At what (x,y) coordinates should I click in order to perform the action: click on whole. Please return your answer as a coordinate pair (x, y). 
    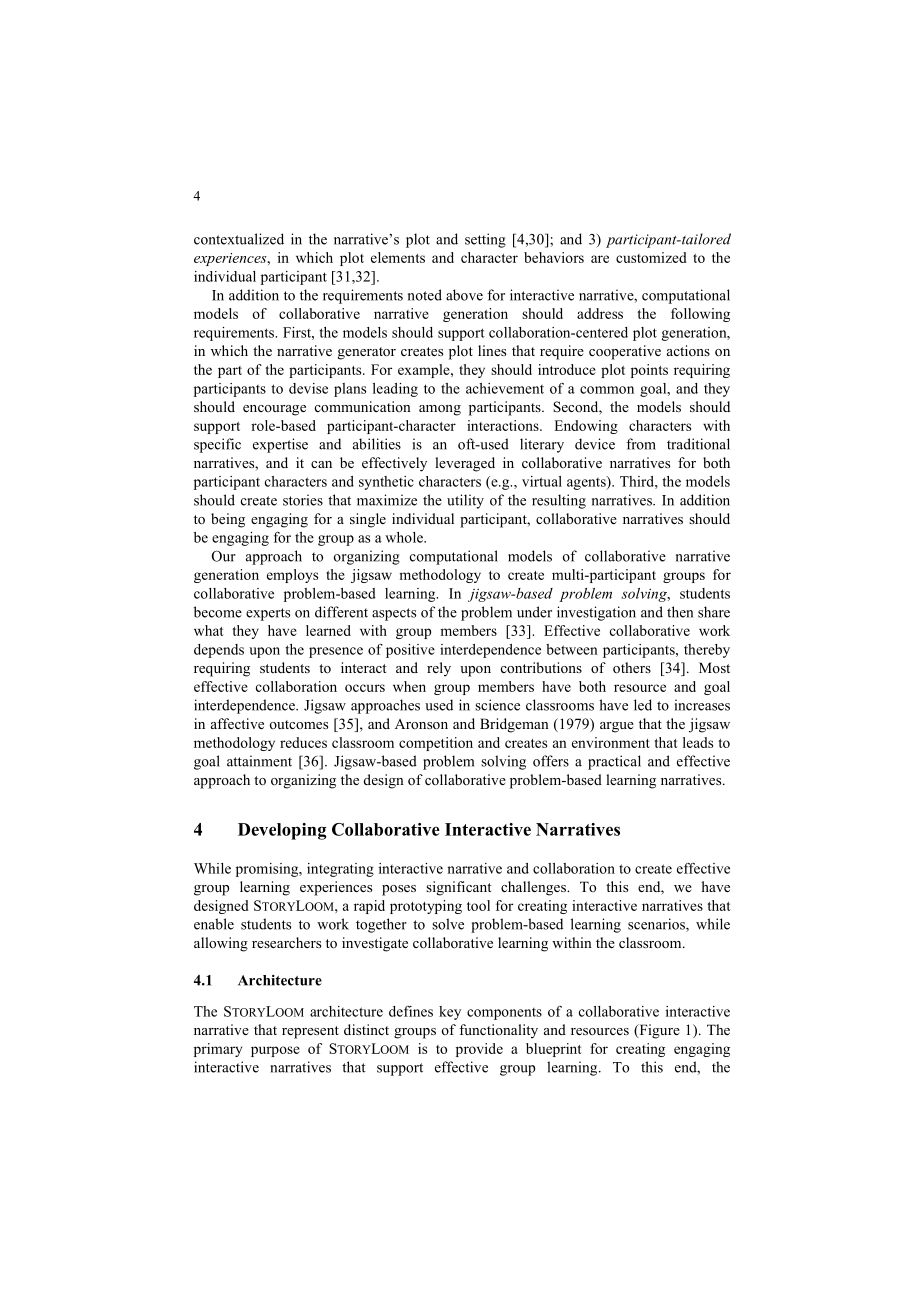
    Looking at the image, I should click on (405, 537).
